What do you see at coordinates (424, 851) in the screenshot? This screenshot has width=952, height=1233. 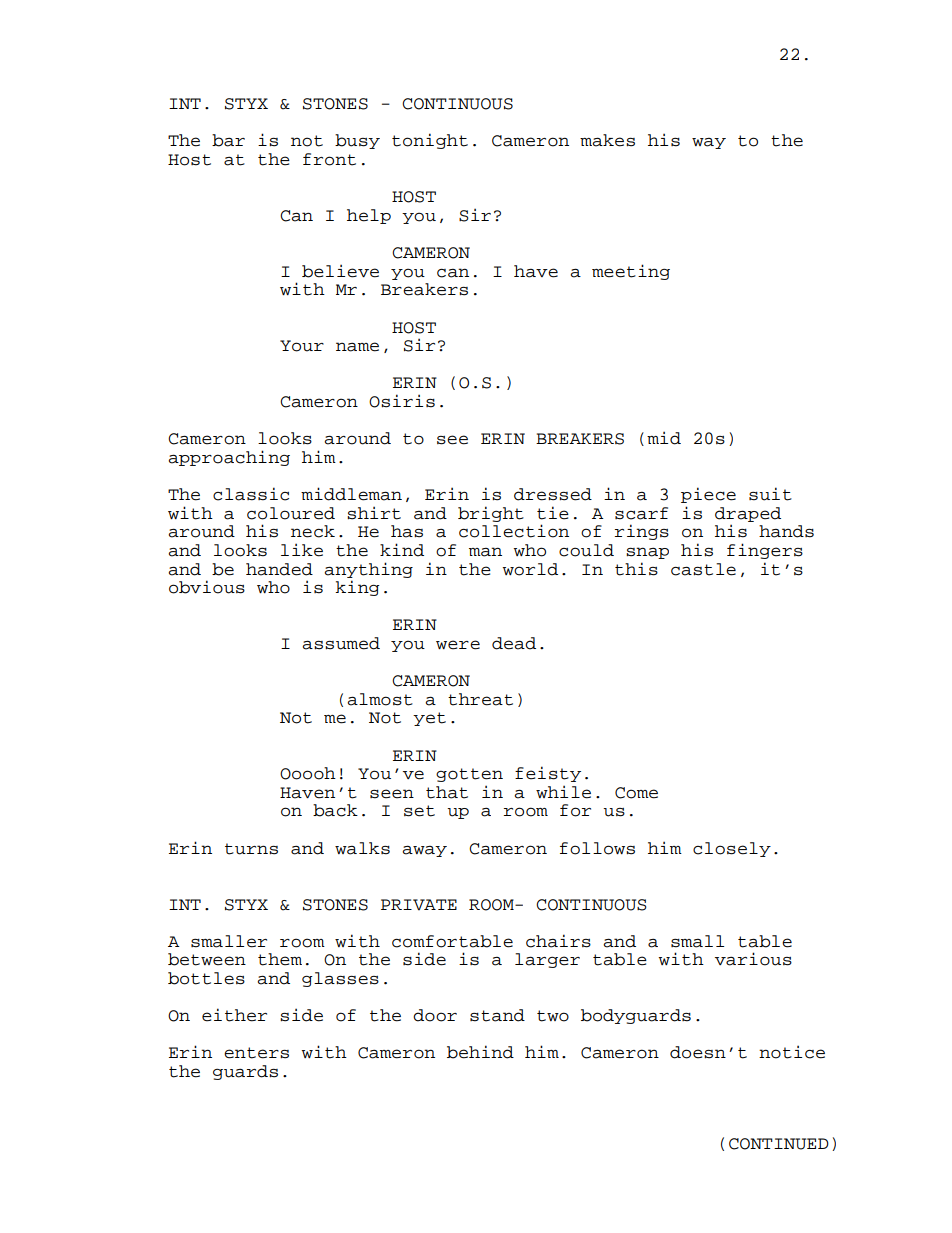 I see `away` at bounding box center [424, 851].
